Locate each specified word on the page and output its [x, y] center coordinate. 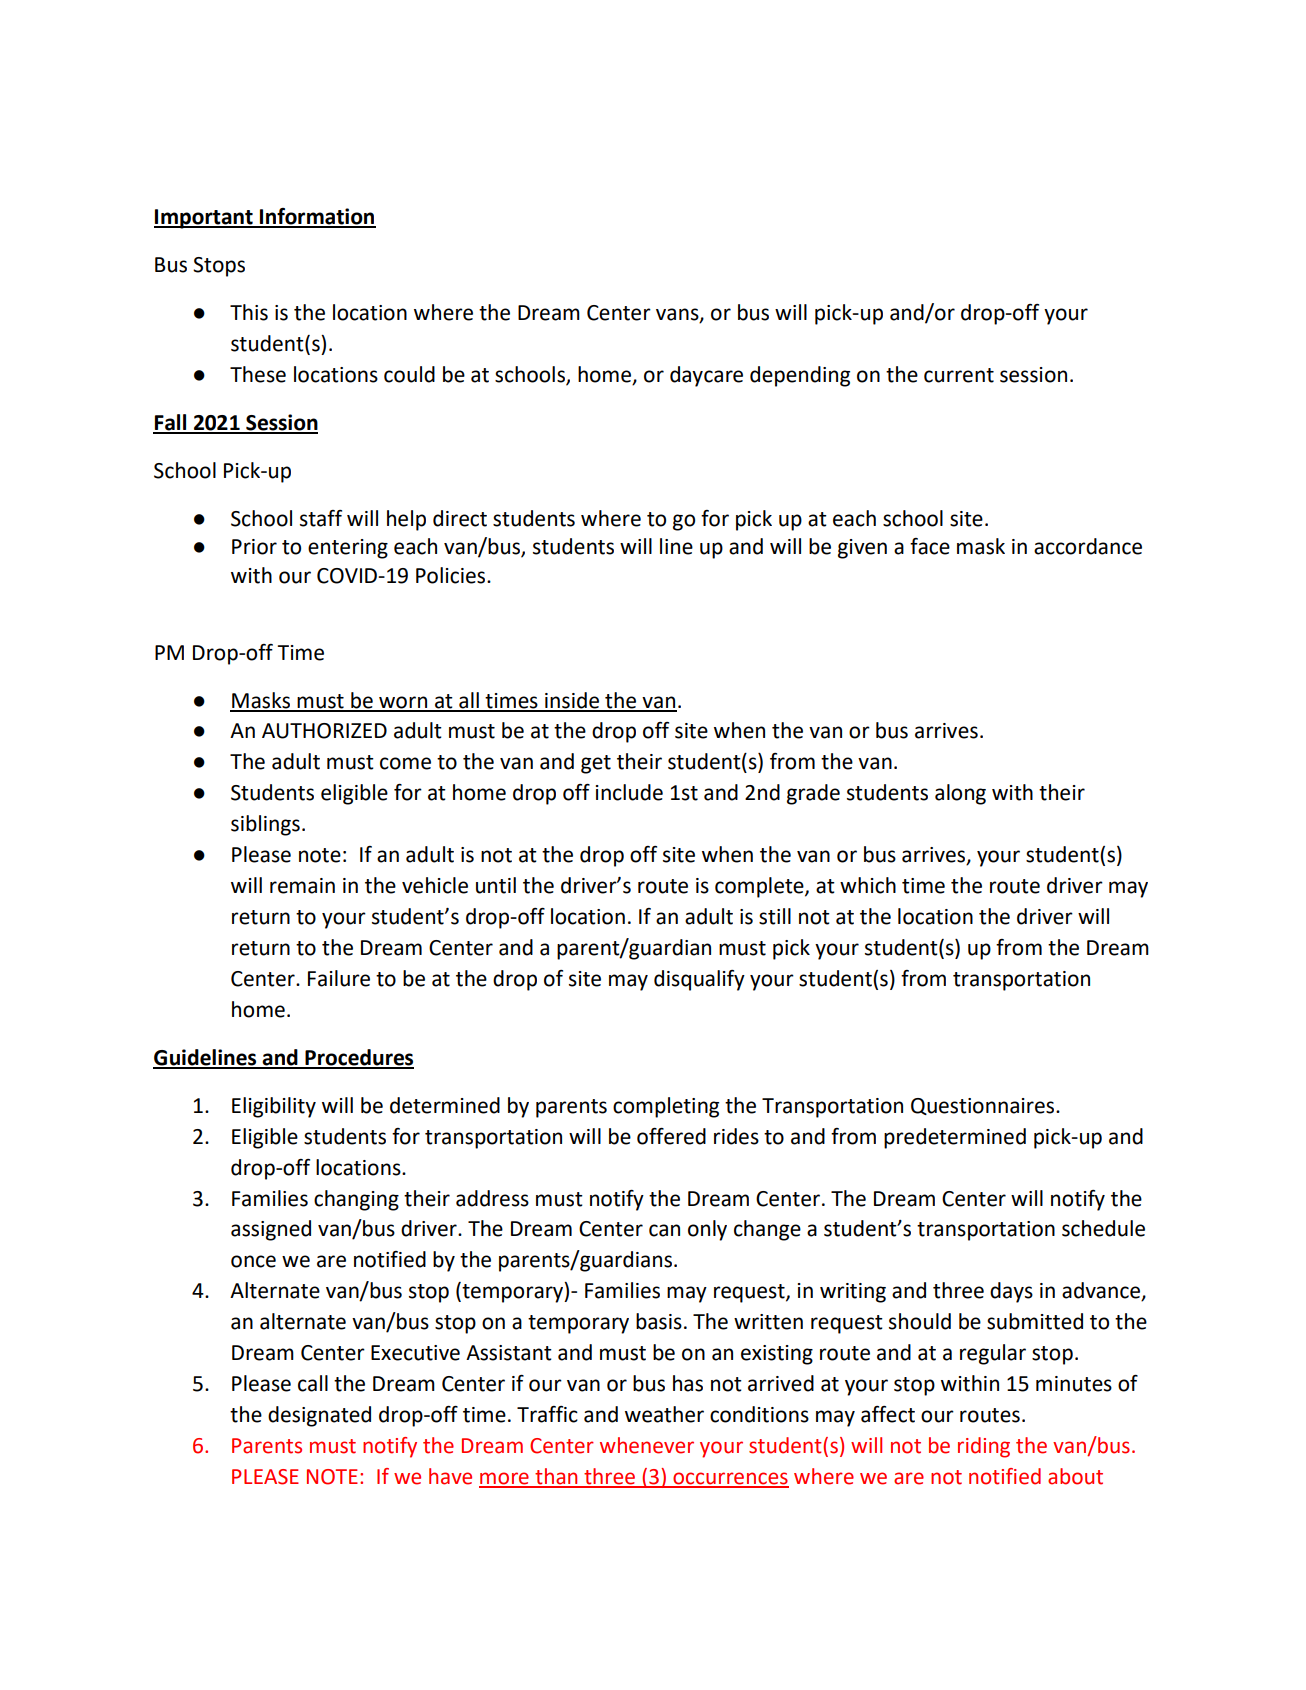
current [959, 375]
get [596, 764]
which [868, 885]
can [664, 1230]
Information [317, 217]
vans [678, 315]
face [930, 546]
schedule [1103, 1228]
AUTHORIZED [324, 731]
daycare [706, 376]
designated [319, 1416]
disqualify [699, 980]
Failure [339, 978]
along [960, 794]
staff [321, 518]
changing [356, 1200]
